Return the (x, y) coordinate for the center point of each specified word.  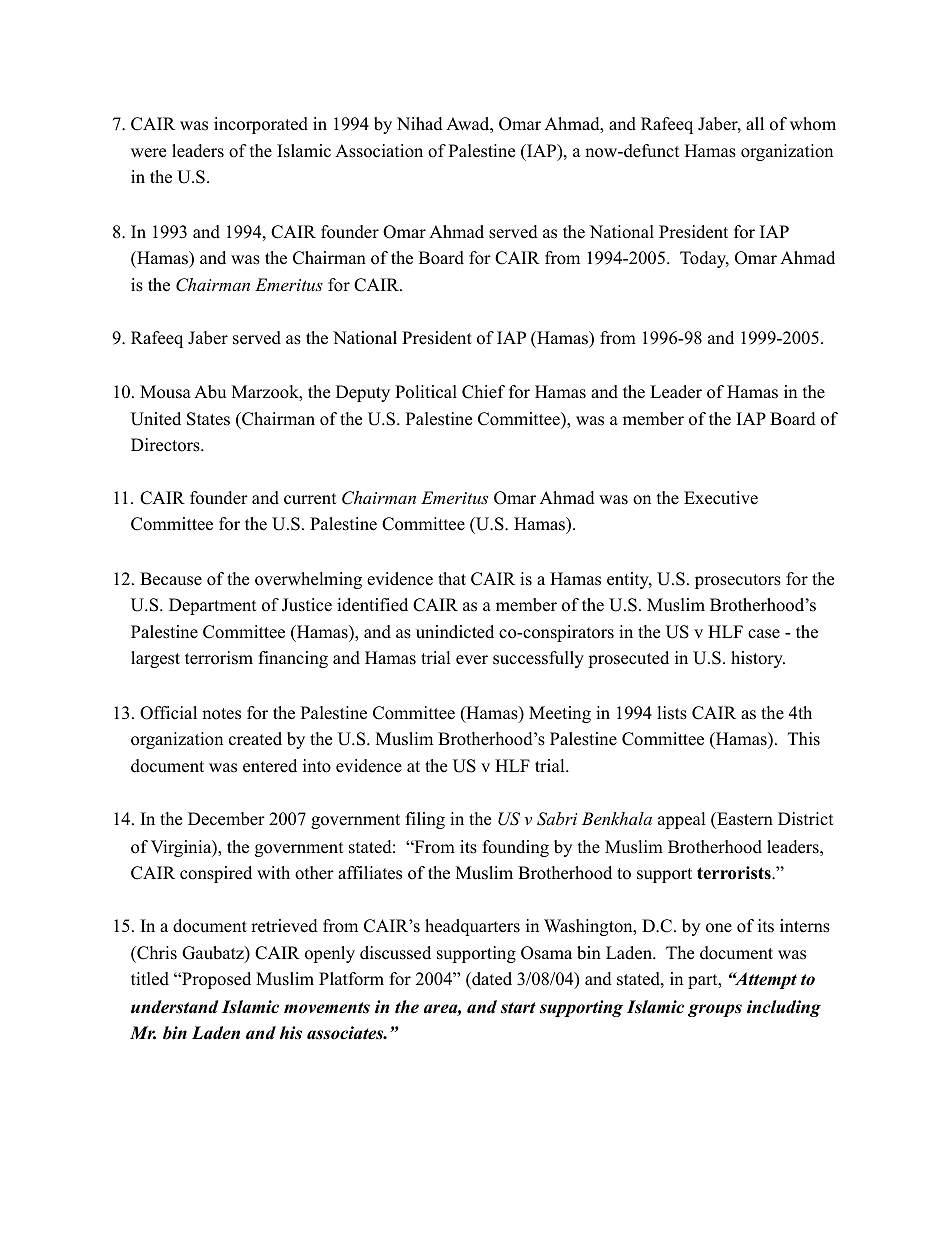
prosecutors (738, 581)
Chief (483, 392)
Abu (210, 392)
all (755, 123)
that (452, 578)
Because (171, 579)
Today (704, 259)
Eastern (744, 819)
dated (491, 979)
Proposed (215, 980)
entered (270, 766)
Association (379, 151)
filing (425, 820)
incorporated (261, 125)
